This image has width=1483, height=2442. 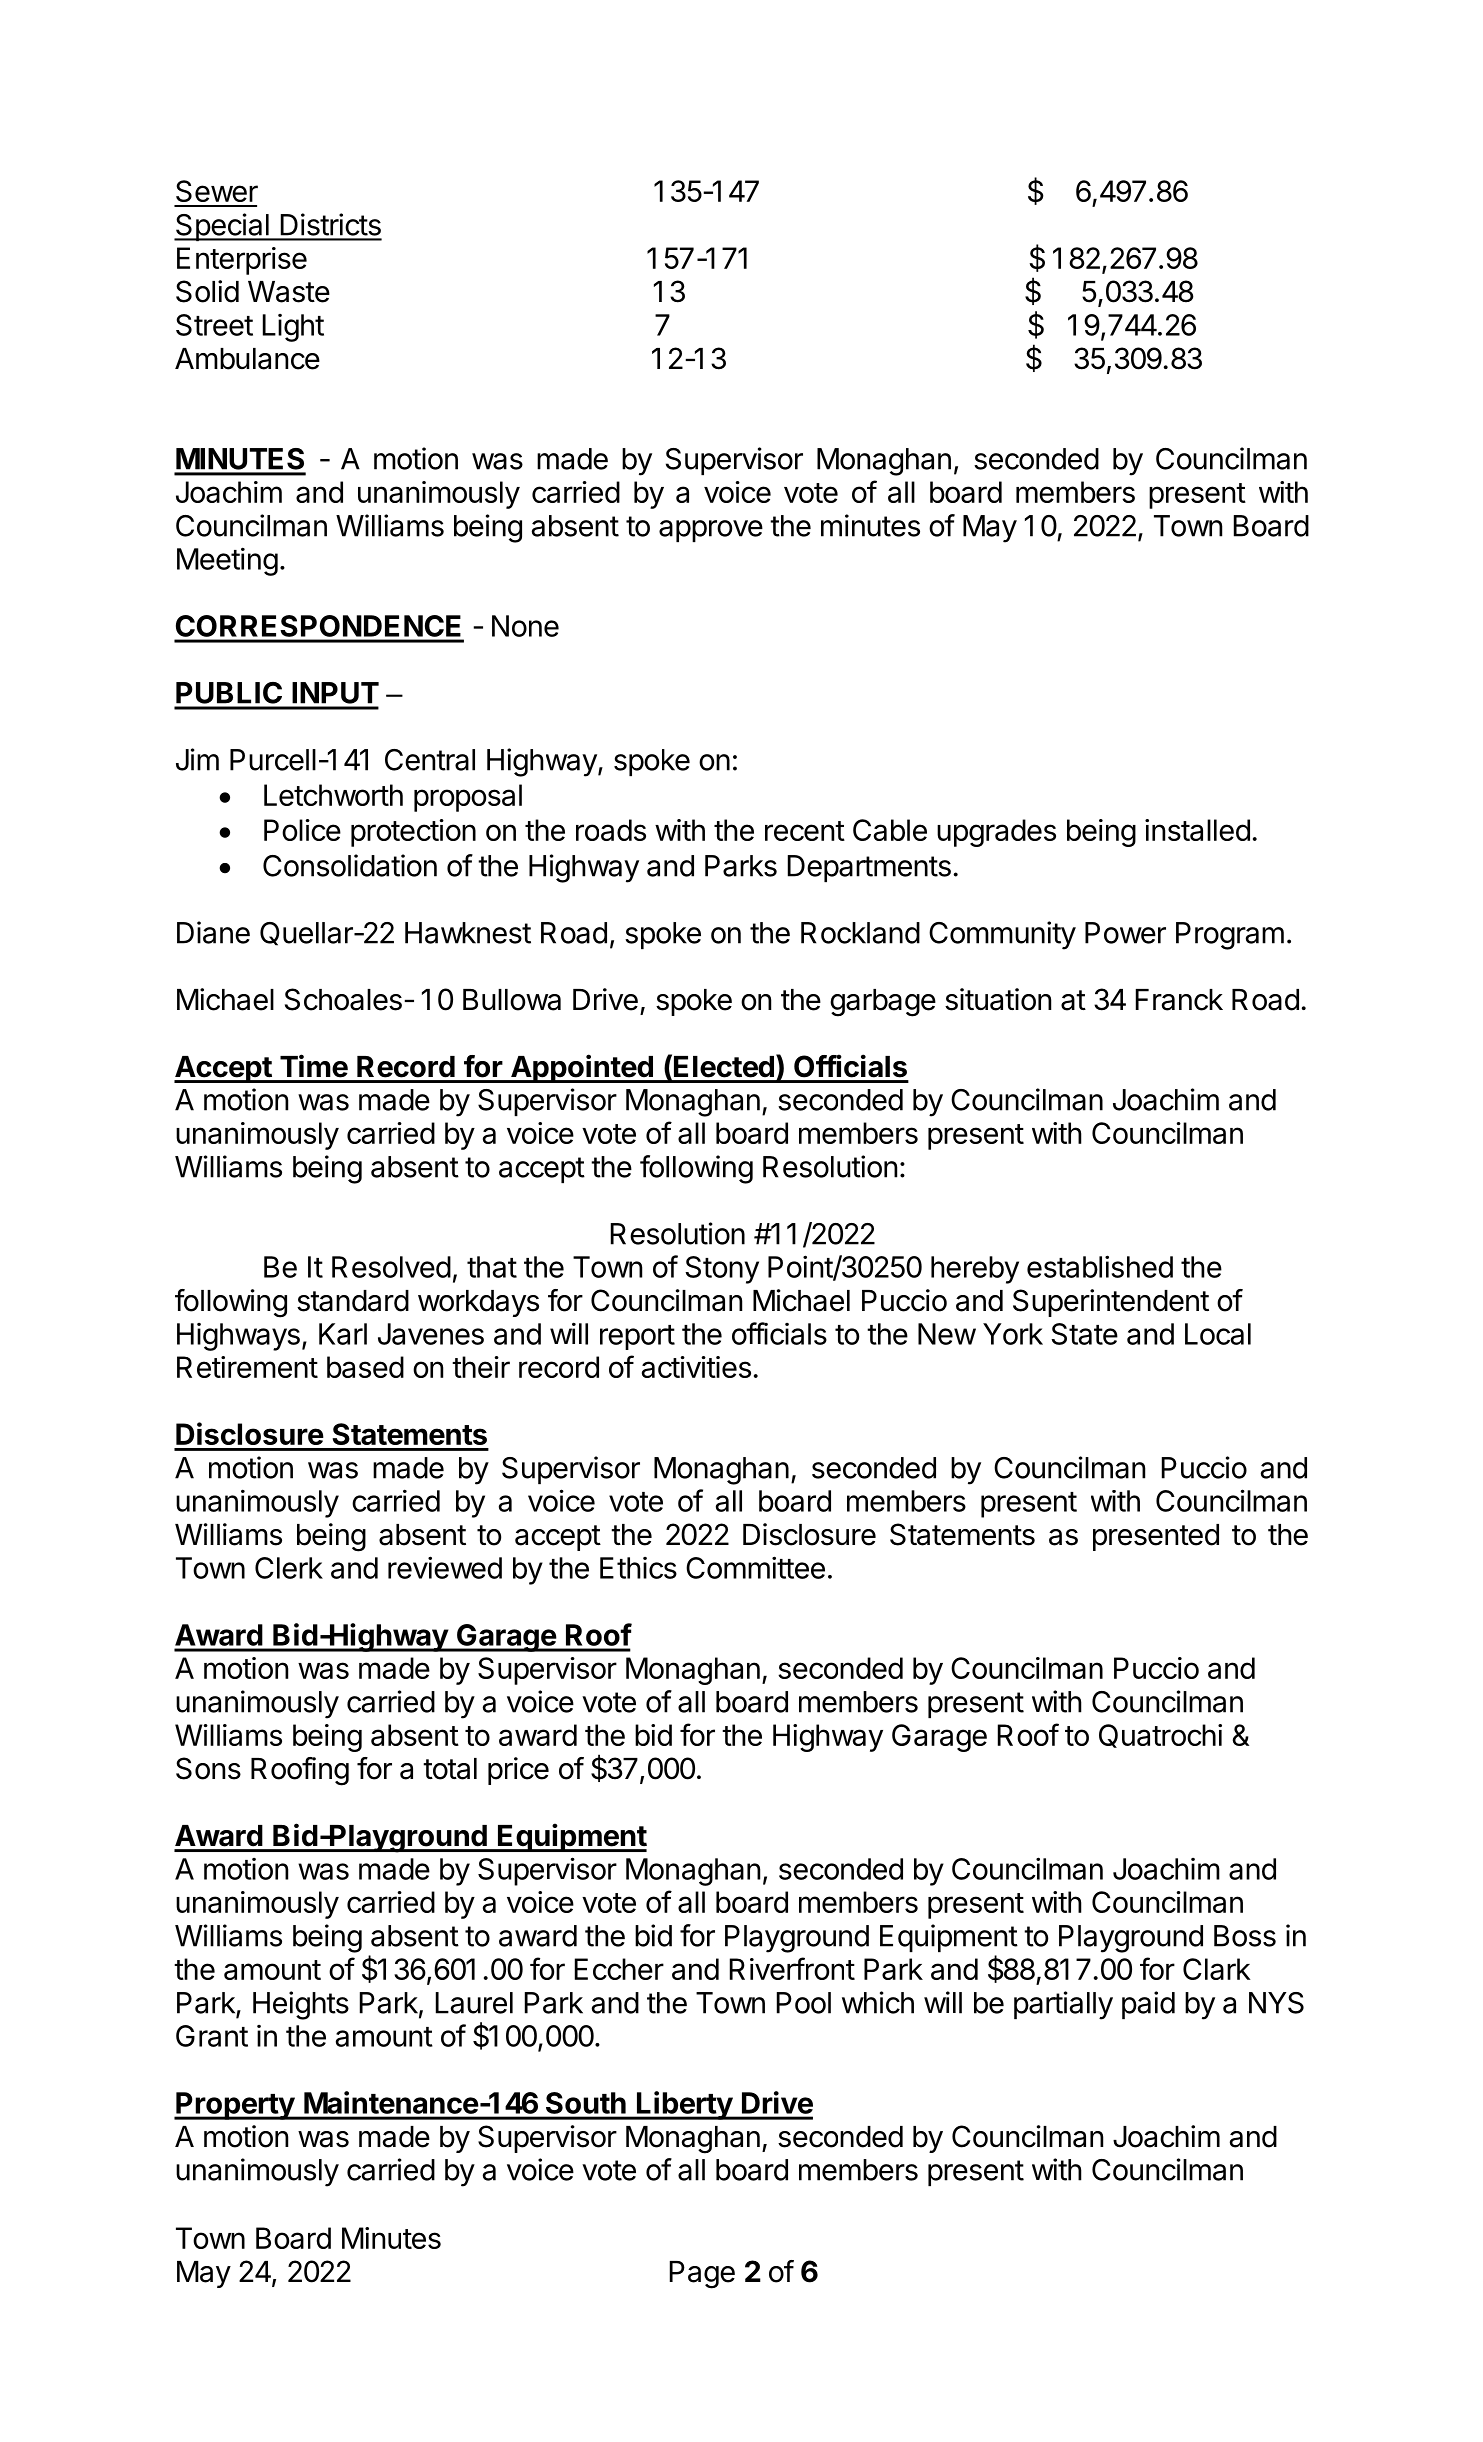 I want to click on standard, so click(x=353, y=1301).
